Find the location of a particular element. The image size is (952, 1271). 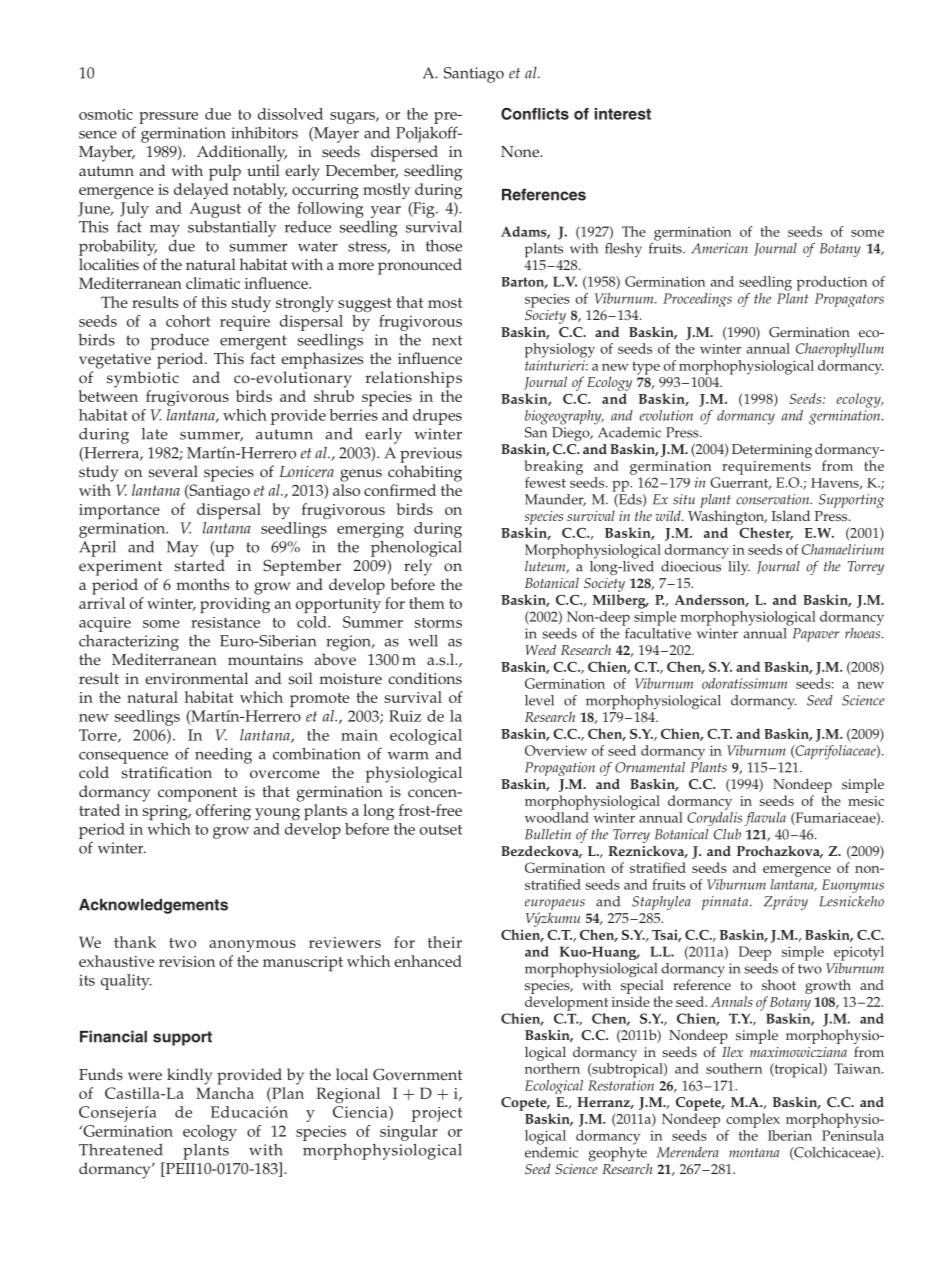

pulp is located at coordinates (225, 172).
